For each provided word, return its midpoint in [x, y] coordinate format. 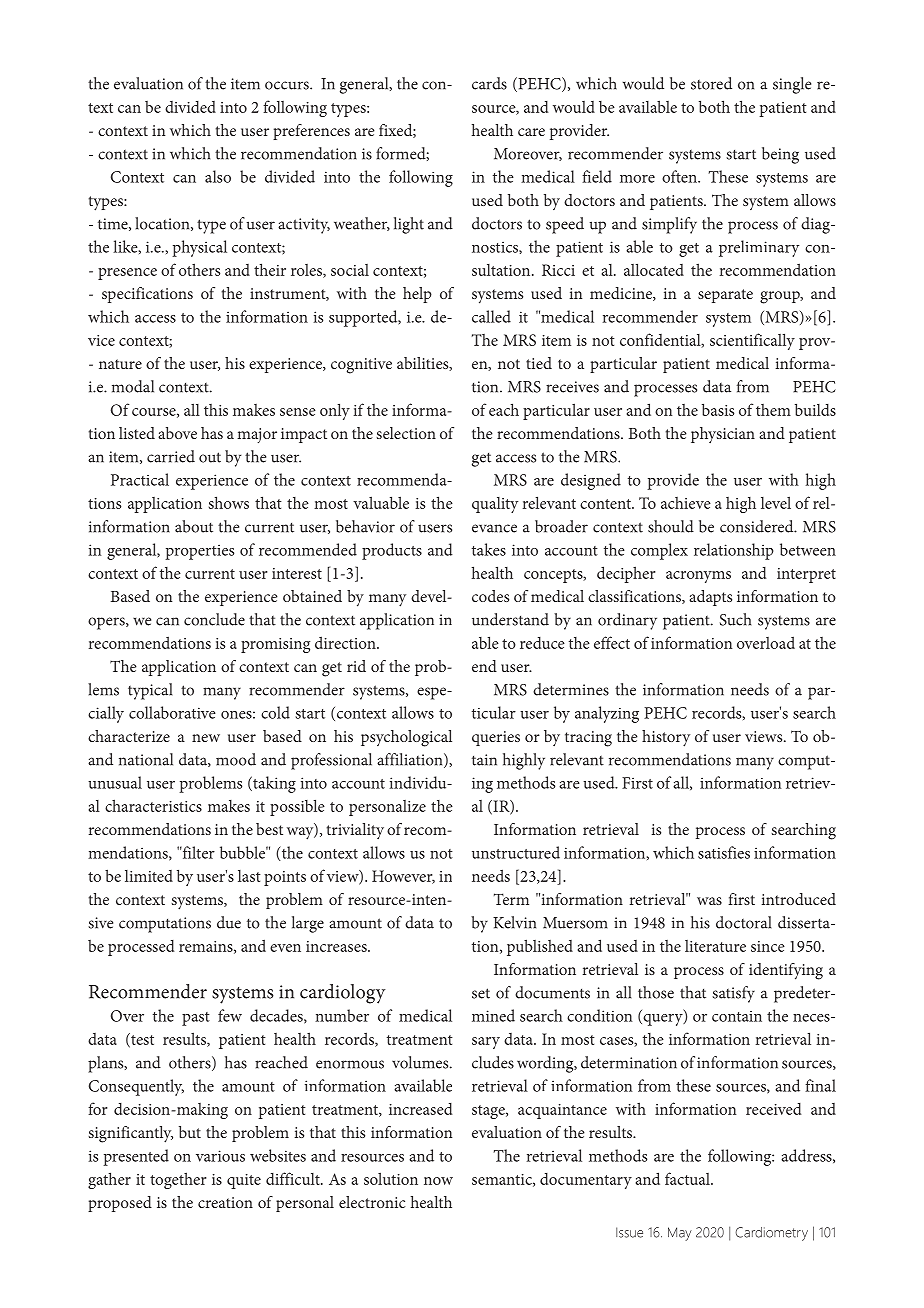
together [178, 1180]
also [218, 176]
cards [489, 83]
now [438, 1181]
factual [688, 1178]
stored [711, 83]
